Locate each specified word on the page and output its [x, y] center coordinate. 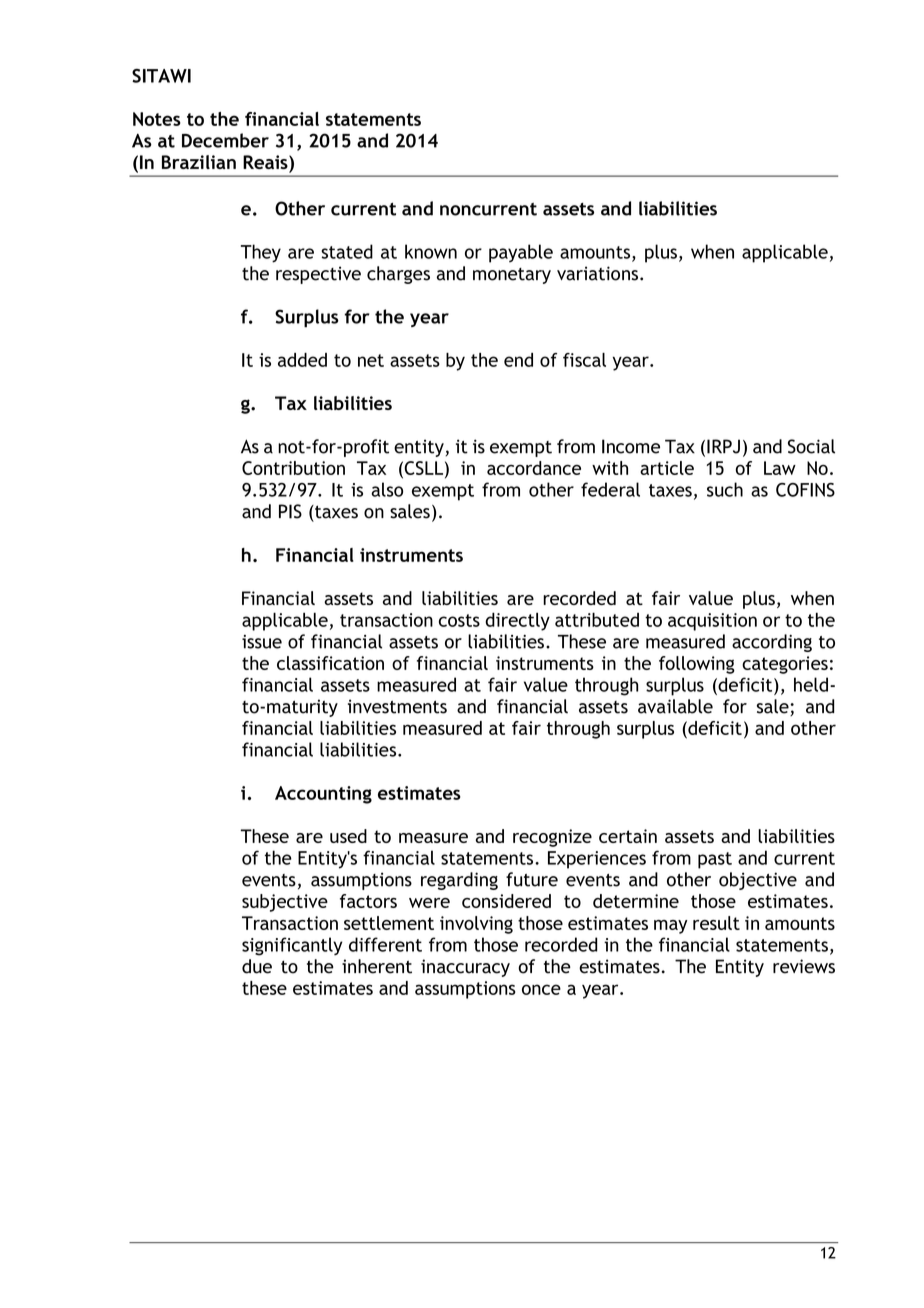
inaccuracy [465, 968]
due [257, 966]
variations [597, 273]
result [716, 923]
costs [459, 620]
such [725, 489]
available [675, 706]
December [225, 140]
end [518, 360]
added [302, 360]
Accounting [323, 795]
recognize [552, 838]
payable [521, 253]
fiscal [584, 360]
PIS [290, 511]
